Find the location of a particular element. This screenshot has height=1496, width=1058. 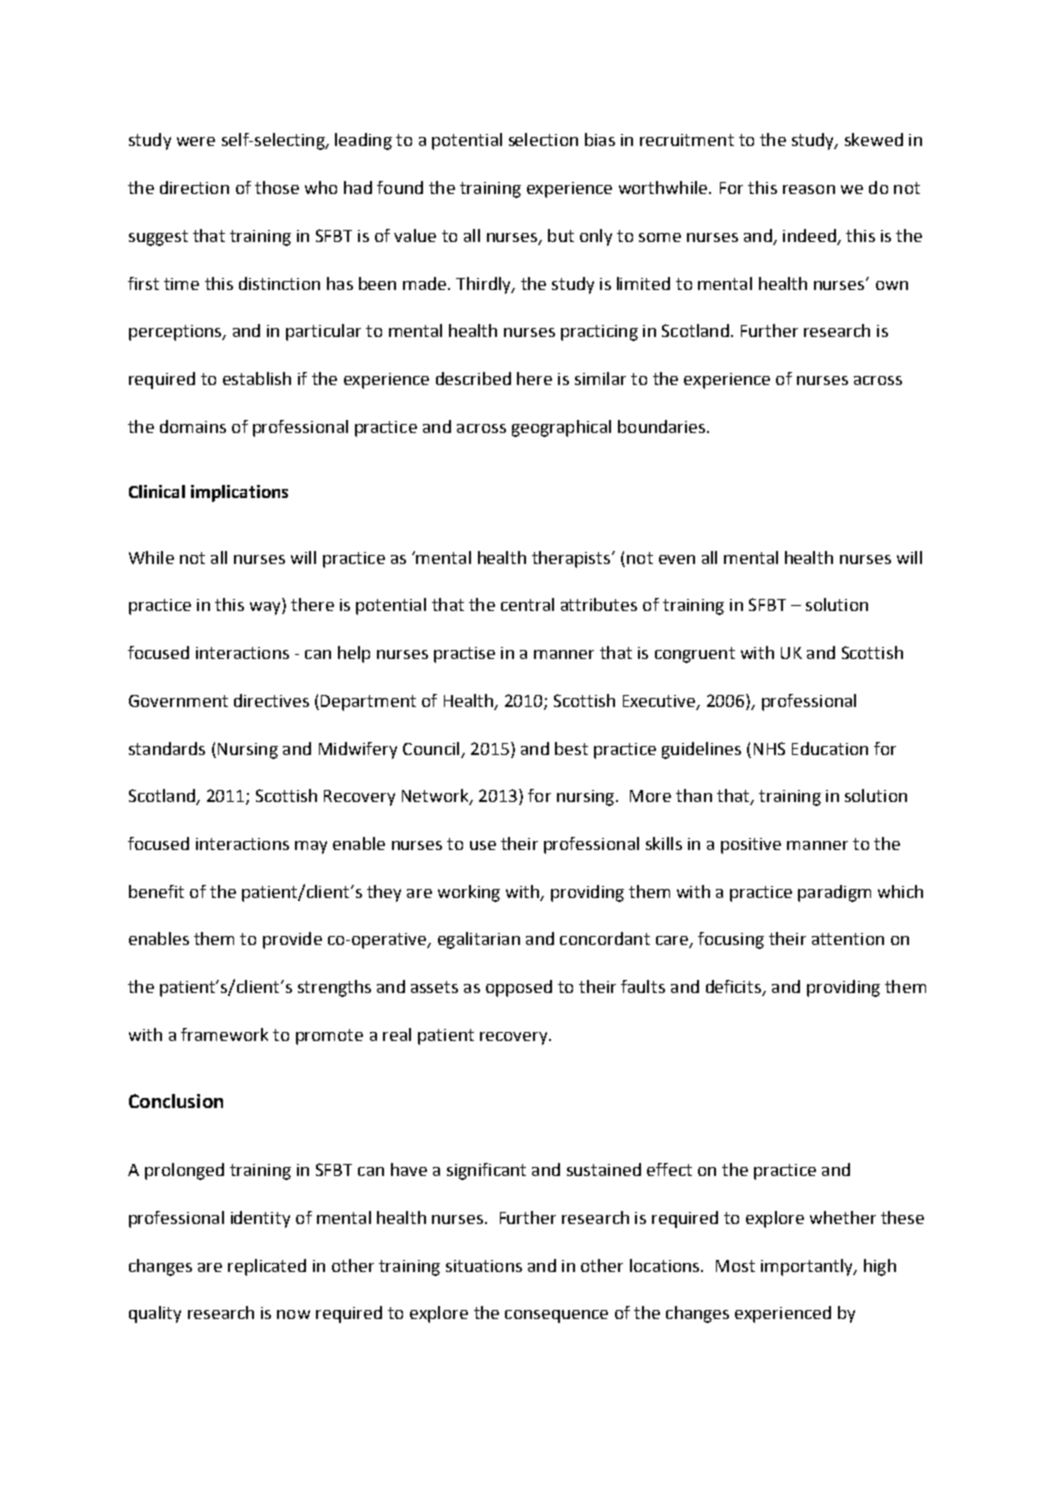

best is located at coordinates (571, 748).
